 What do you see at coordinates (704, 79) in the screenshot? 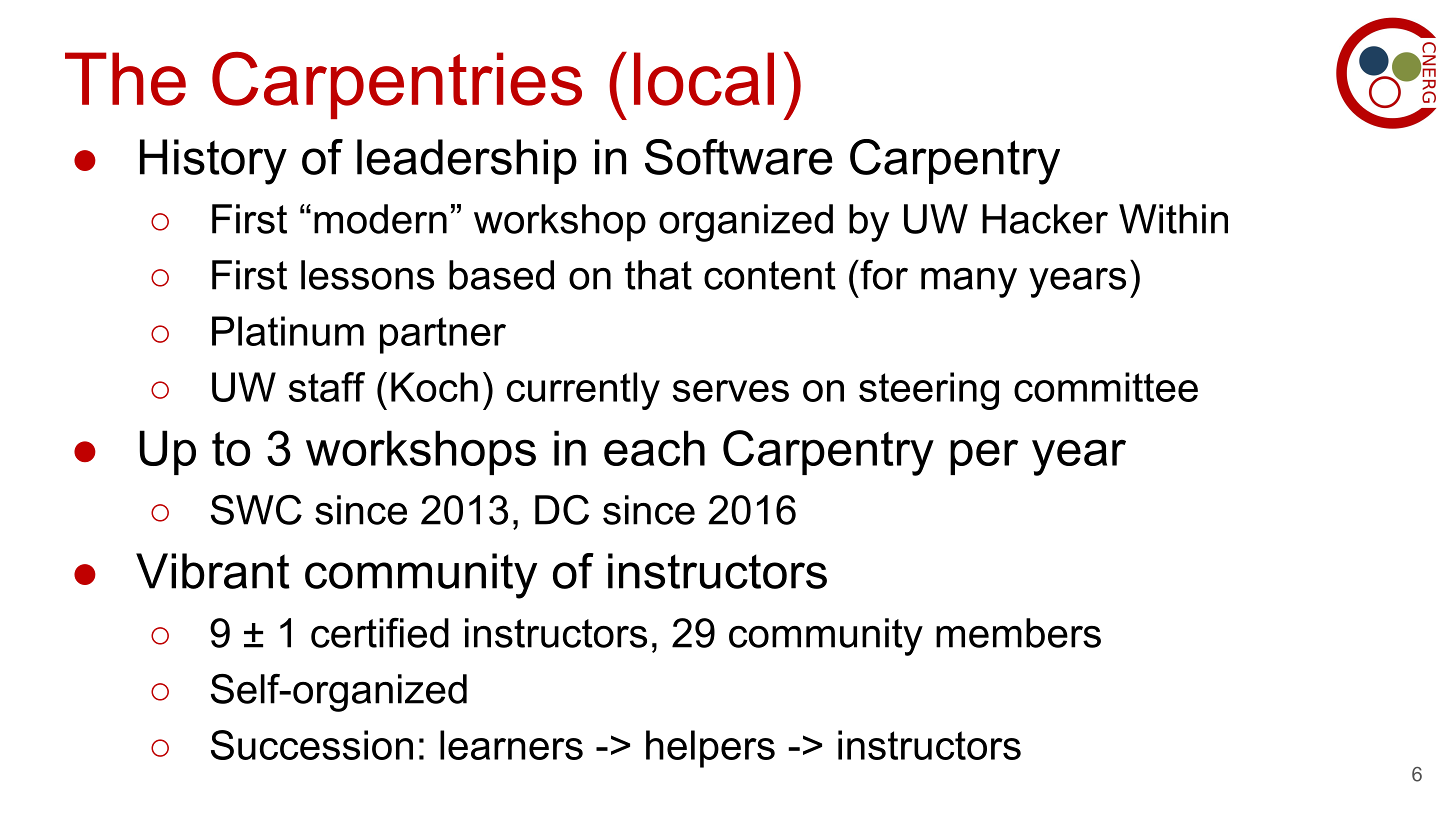
I see `local` at bounding box center [704, 79].
